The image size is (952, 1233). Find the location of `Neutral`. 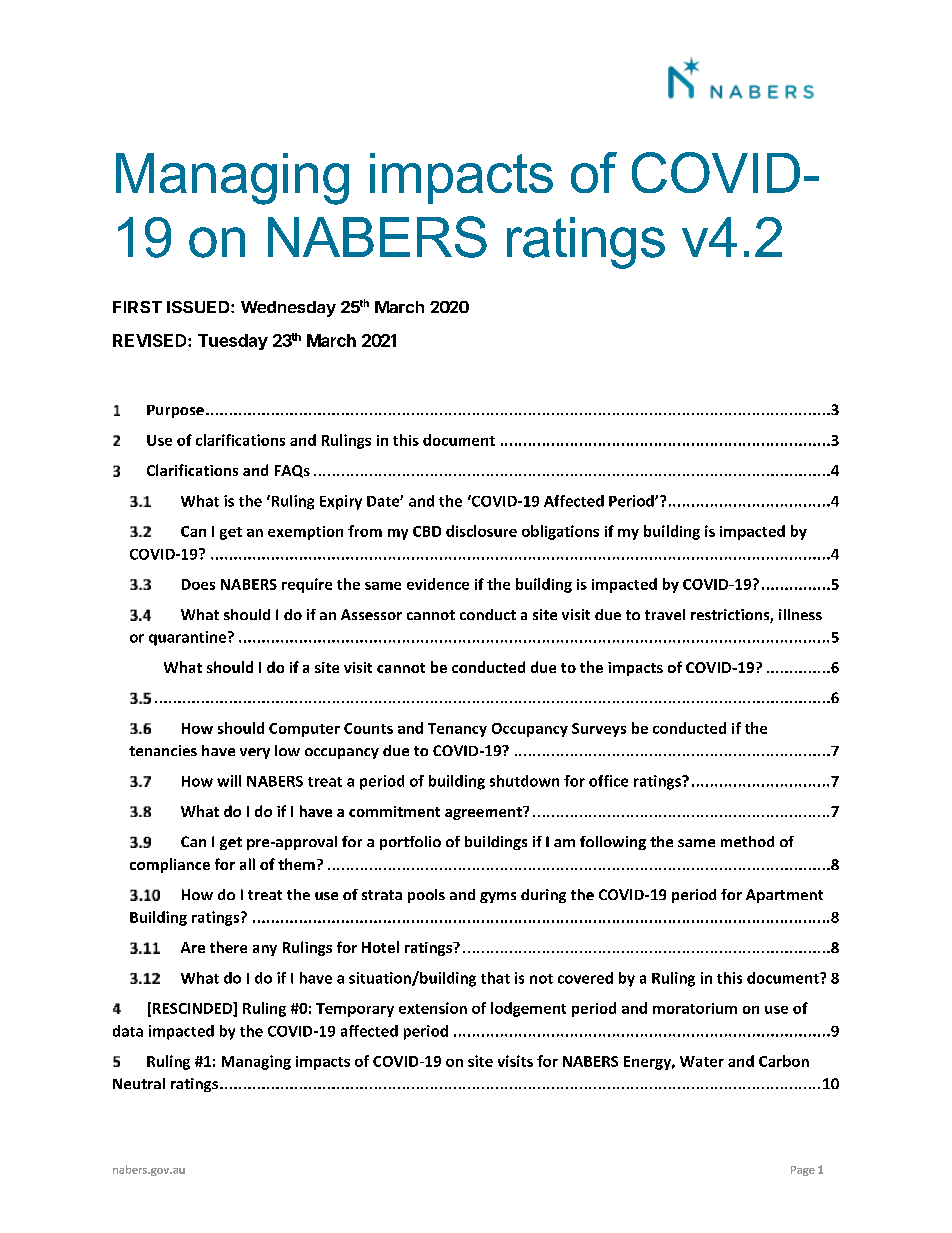

Neutral is located at coordinates (139, 1083).
